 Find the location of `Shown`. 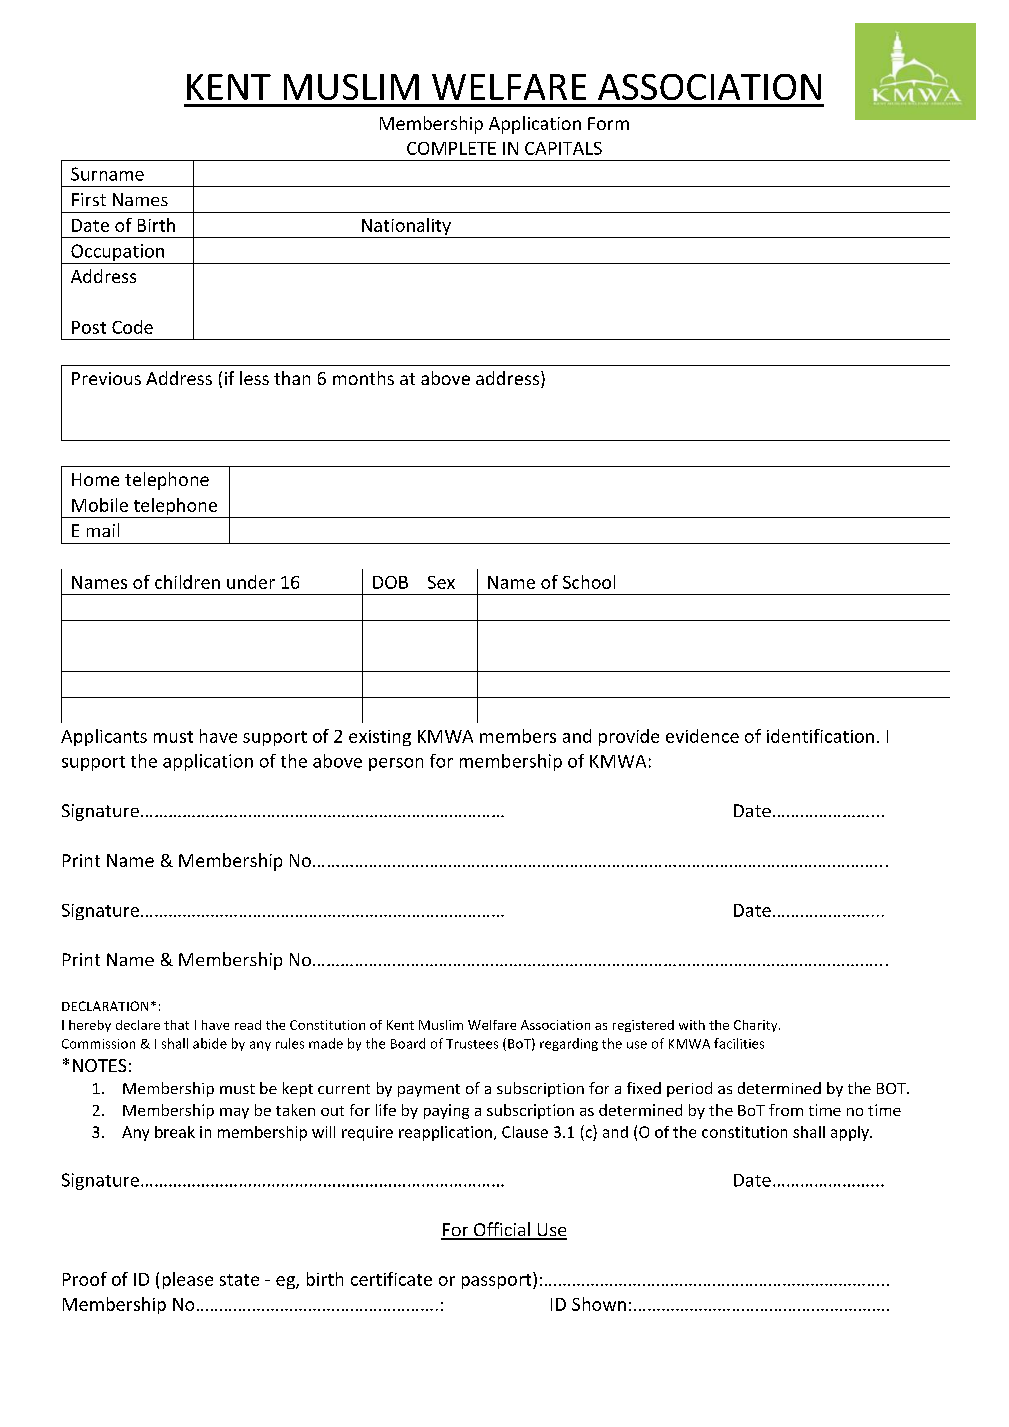

Shown is located at coordinates (599, 1304).
